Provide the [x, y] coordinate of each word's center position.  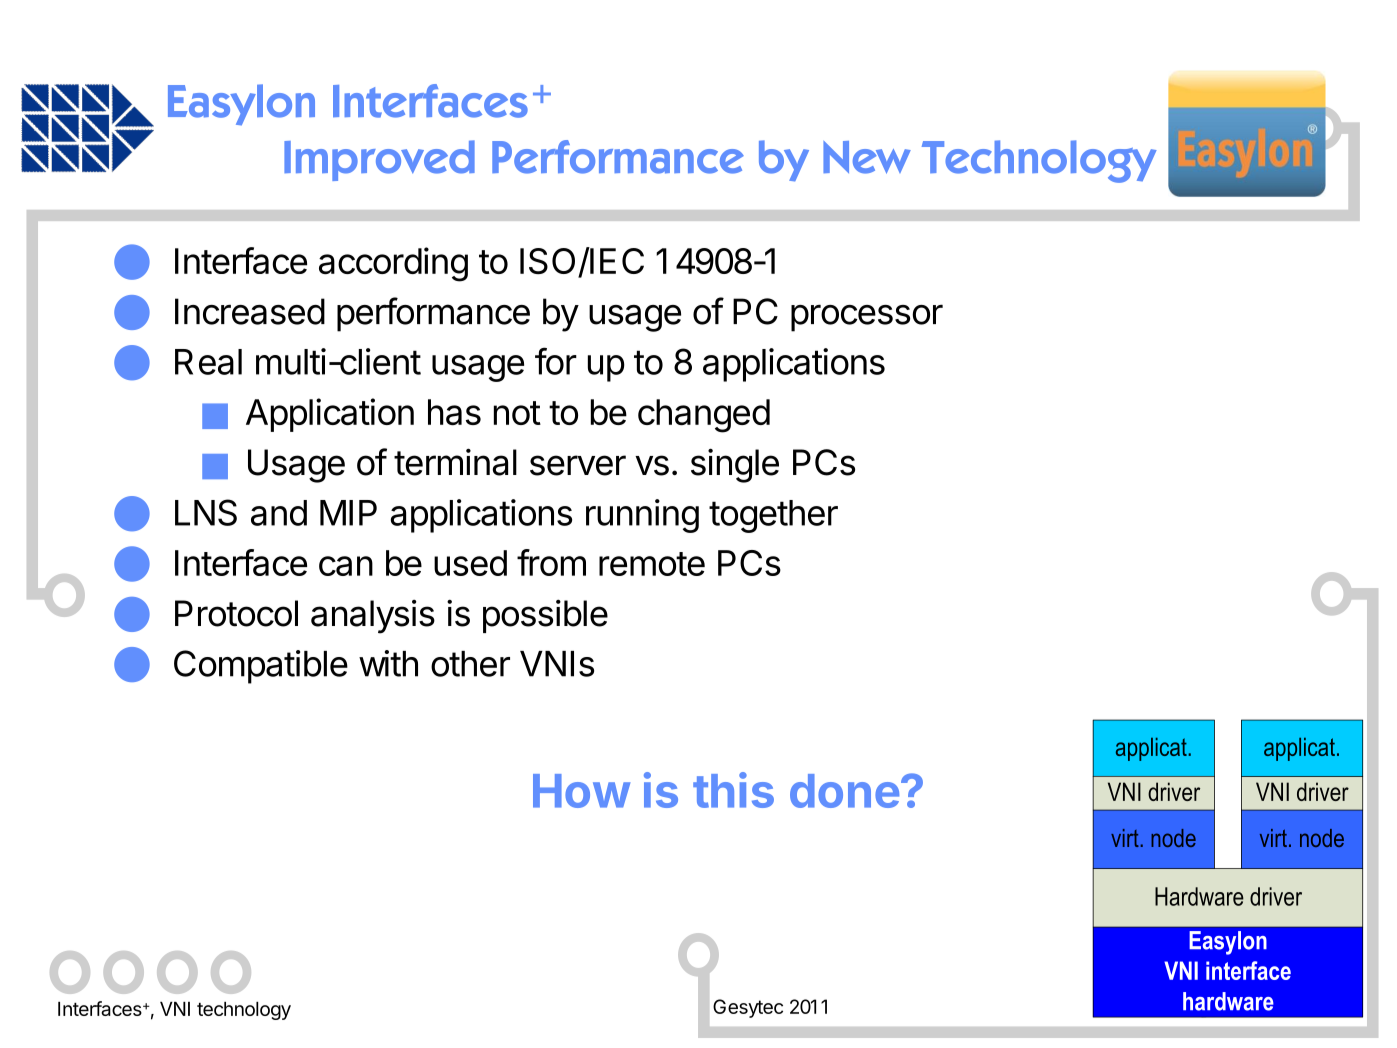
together [773, 516]
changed [704, 416]
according [393, 264]
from [551, 562]
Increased [250, 311]
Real [208, 362]
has [454, 412]
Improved [379, 160]
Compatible [261, 667]
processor [867, 318]
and [279, 513]
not [517, 413]
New [867, 157]
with [388, 663]
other [470, 664]
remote [652, 564]
